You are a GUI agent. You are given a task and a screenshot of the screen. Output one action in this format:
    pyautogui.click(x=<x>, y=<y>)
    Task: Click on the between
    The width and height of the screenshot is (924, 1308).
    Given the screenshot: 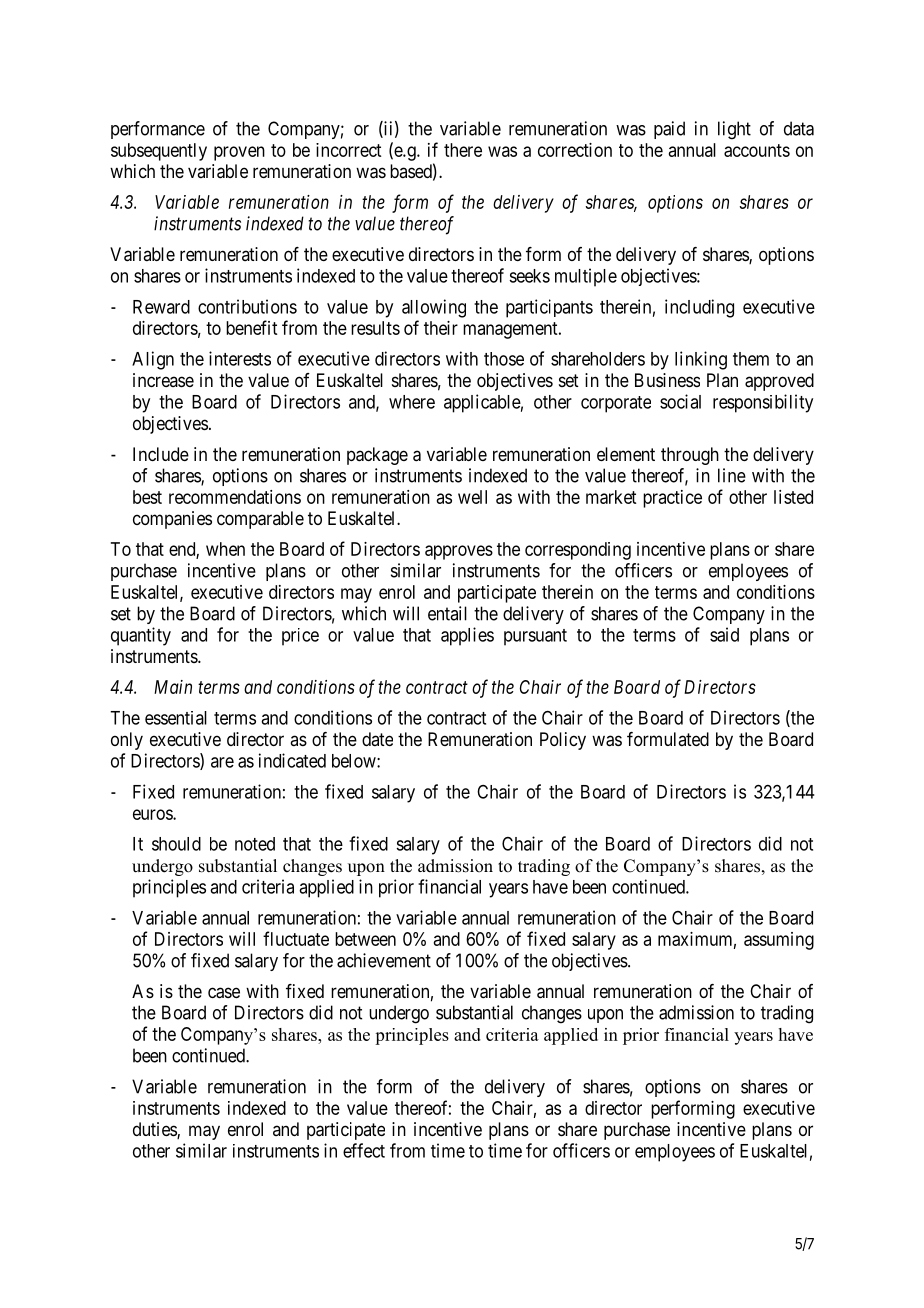 What is the action you would take?
    pyautogui.click(x=365, y=939)
